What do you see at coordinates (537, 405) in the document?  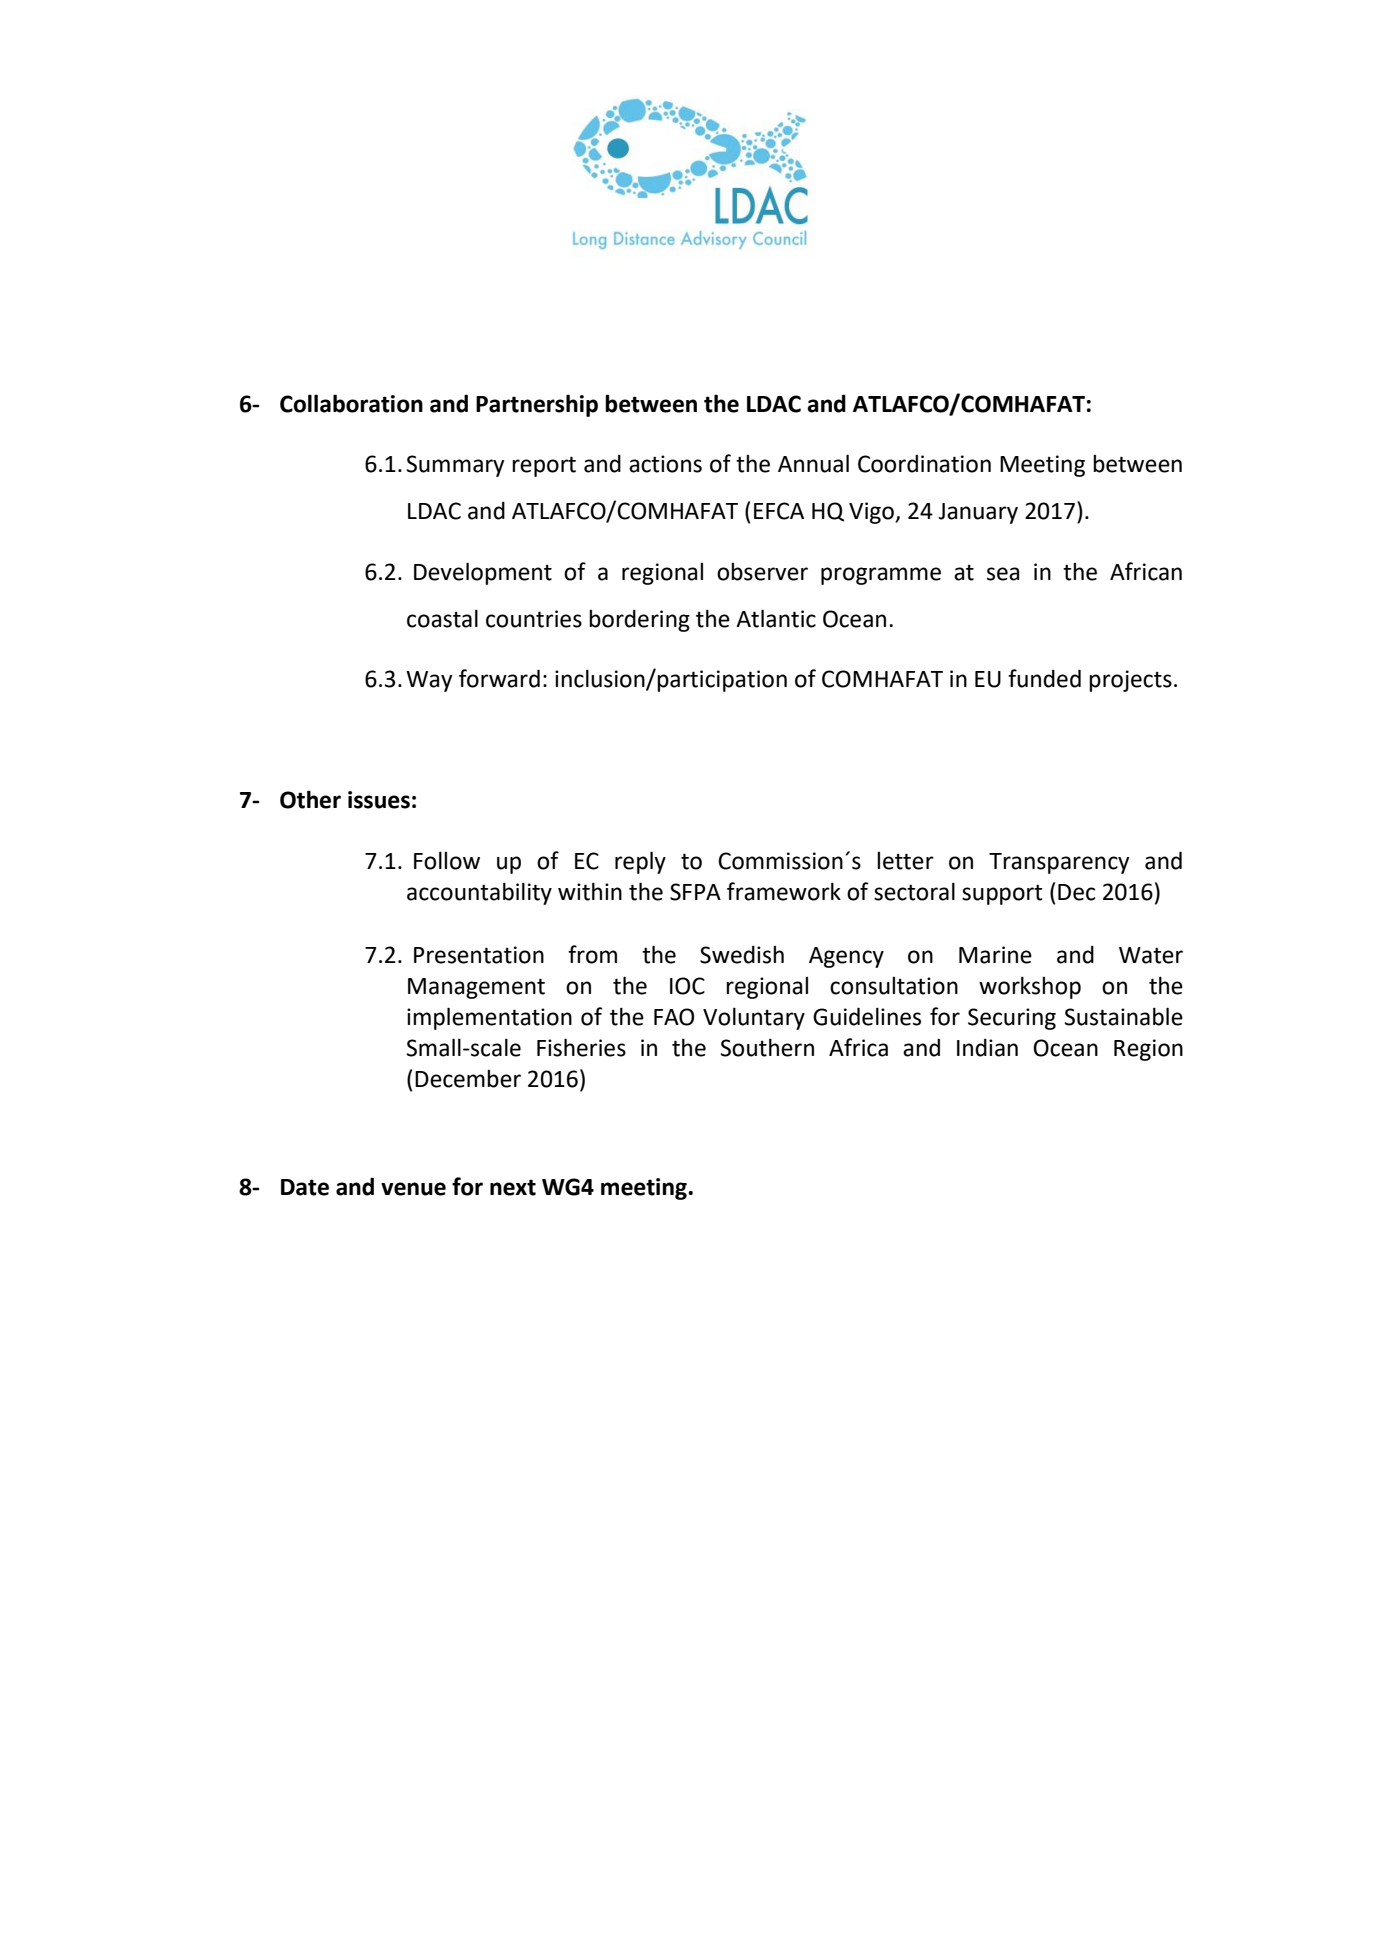 I see `Partnership` at bounding box center [537, 405].
